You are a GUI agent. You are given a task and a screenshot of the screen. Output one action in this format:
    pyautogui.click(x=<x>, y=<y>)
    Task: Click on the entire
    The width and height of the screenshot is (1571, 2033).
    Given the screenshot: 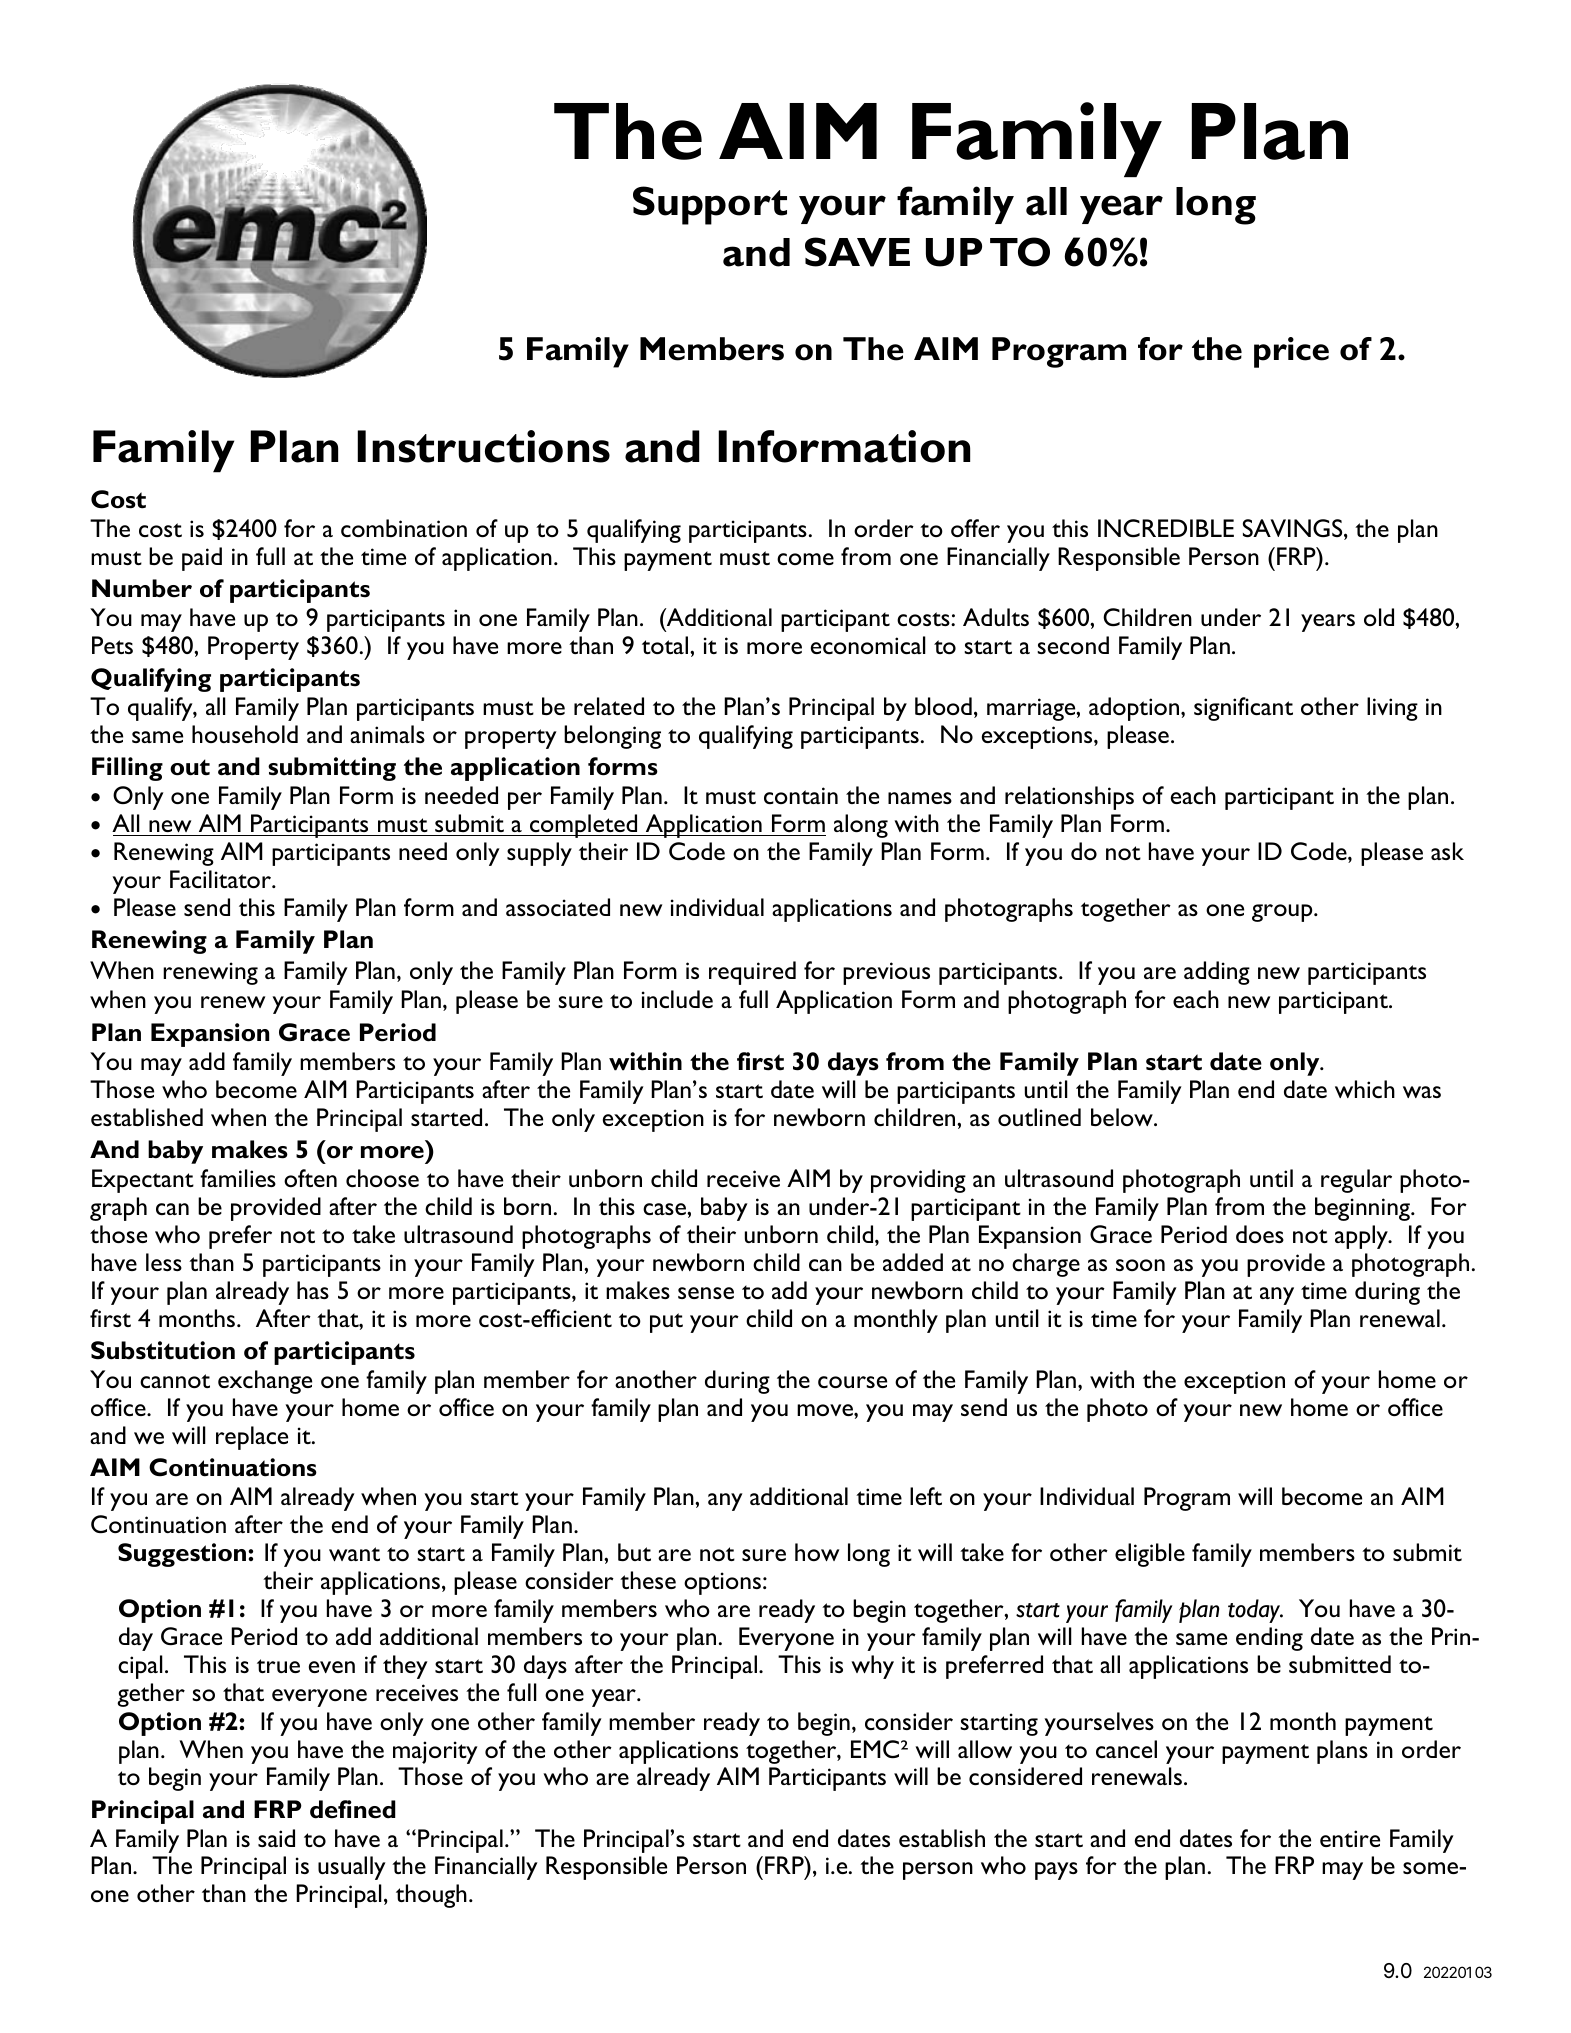 What is the action you would take?
    pyautogui.click(x=1350, y=1838)
